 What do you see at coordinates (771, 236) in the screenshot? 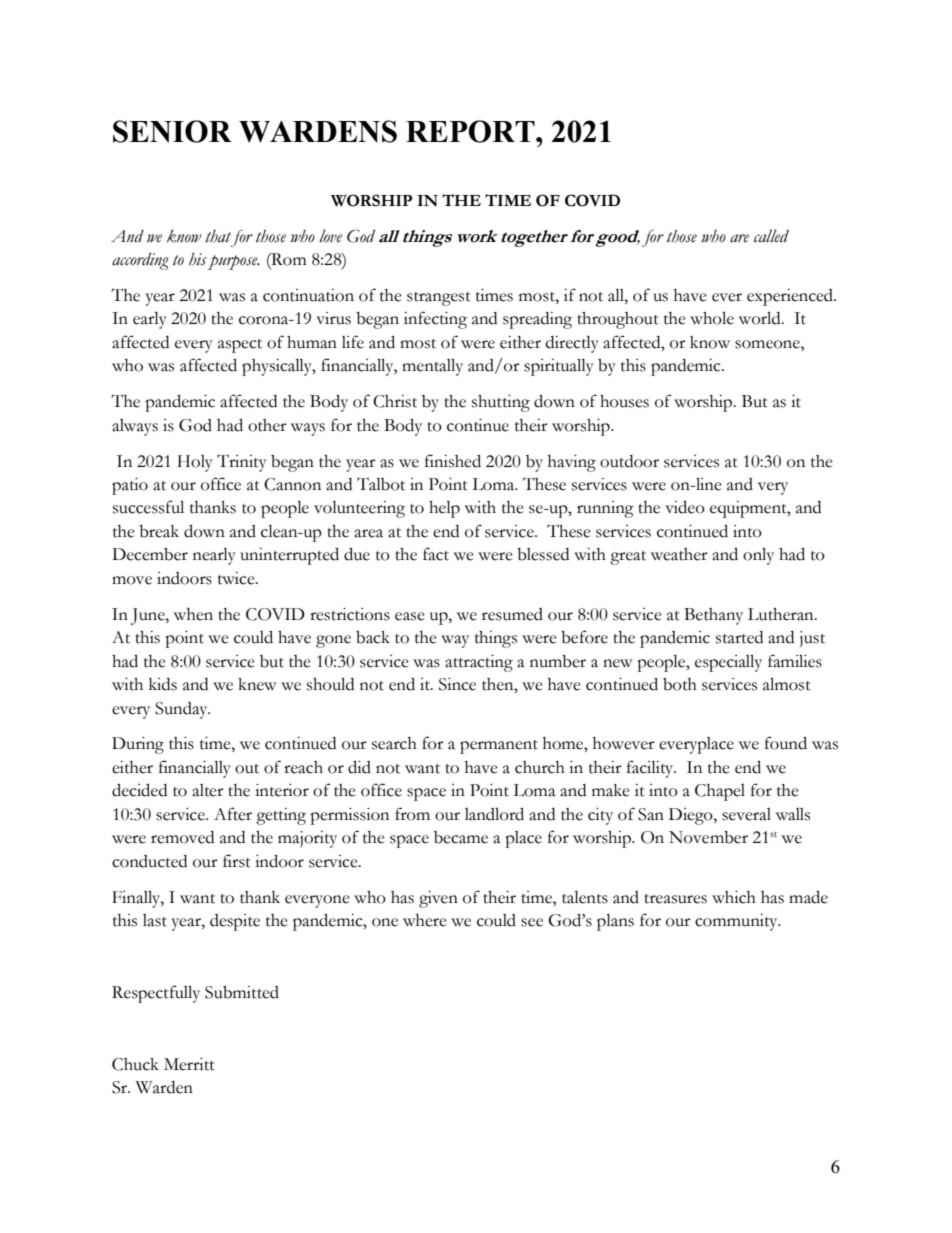
I see `called` at bounding box center [771, 236].
